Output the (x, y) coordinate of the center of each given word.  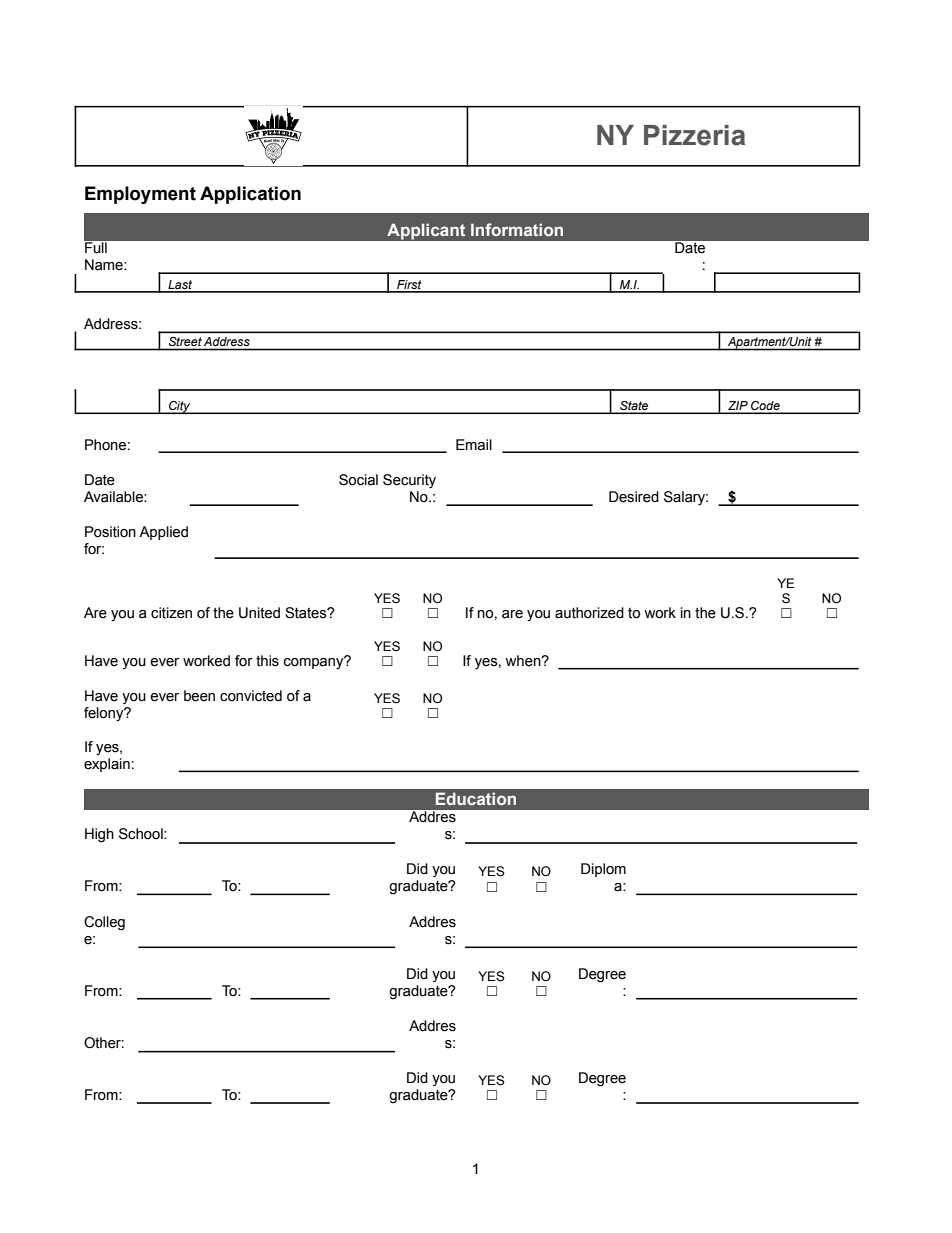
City (180, 407)
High (99, 835)
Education (476, 798)
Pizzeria (694, 135)
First (409, 286)
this (267, 661)
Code (765, 407)
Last (180, 286)
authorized (589, 613)
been (199, 696)
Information (517, 229)
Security (409, 481)
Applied (163, 533)
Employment (140, 195)
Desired (634, 497)
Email (474, 445)
